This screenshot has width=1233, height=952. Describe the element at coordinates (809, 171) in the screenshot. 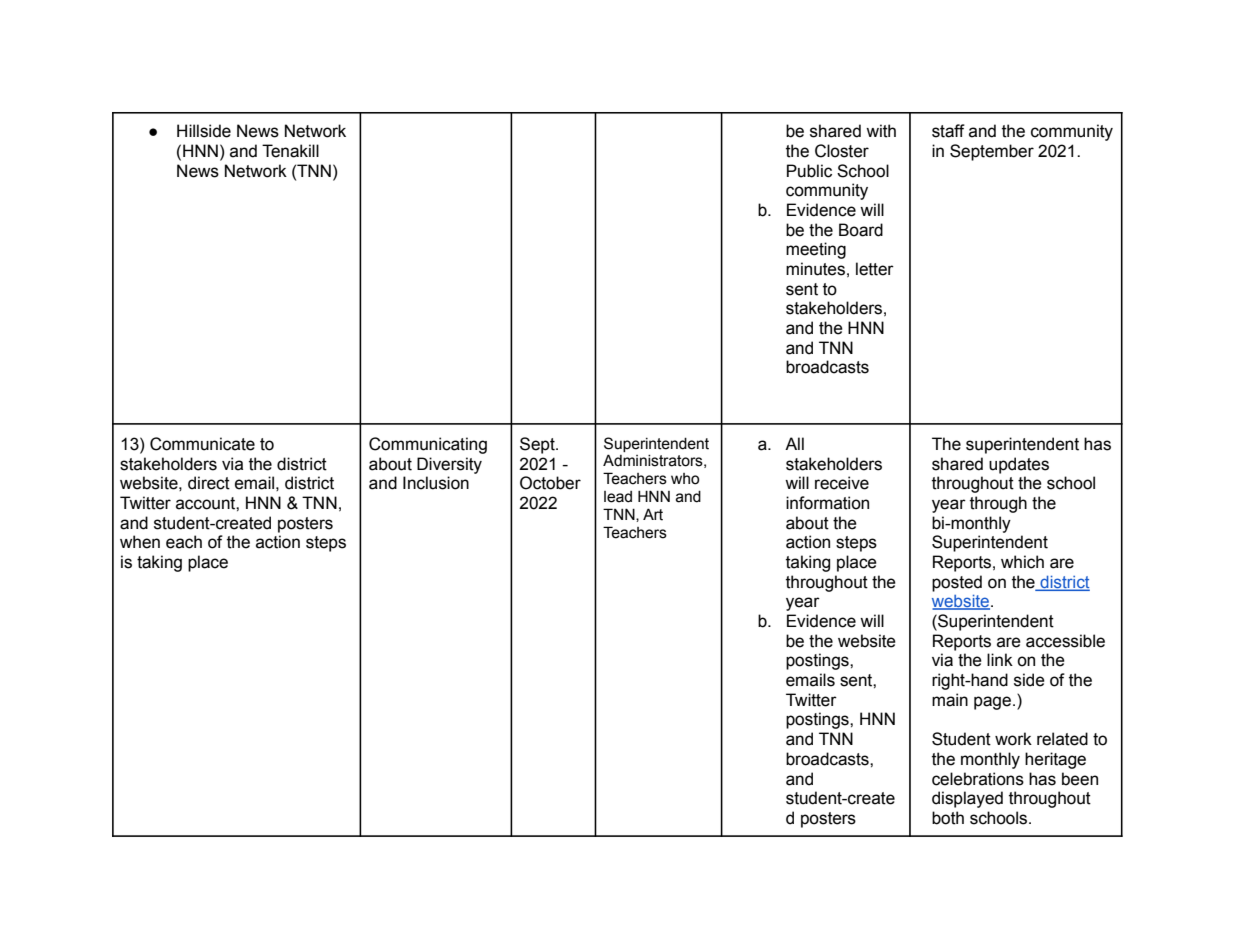

I see `Public` at that location.
